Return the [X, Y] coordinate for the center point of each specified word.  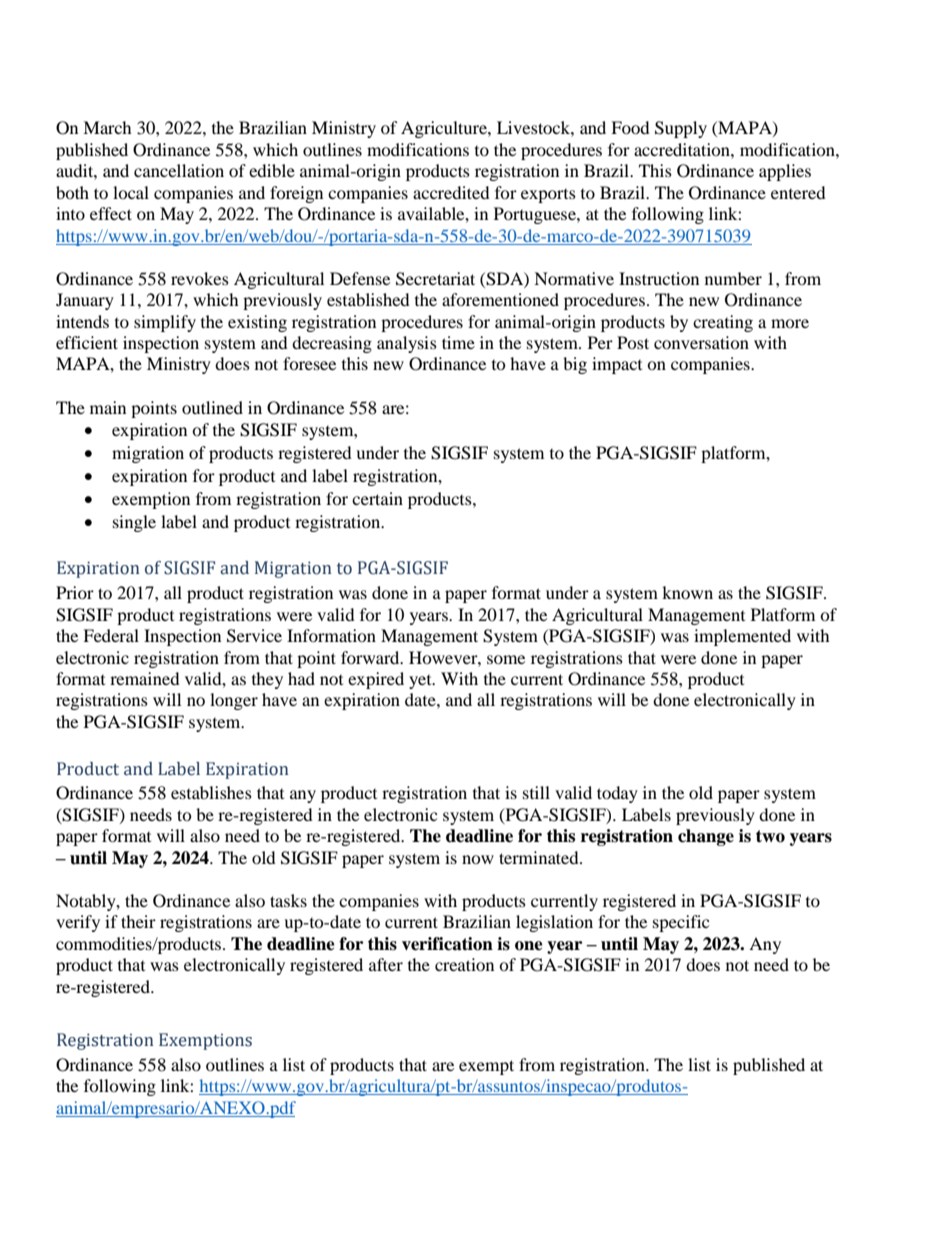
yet [421, 682]
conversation [701, 342]
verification [447, 944]
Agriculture [445, 129]
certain [377, 498]
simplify [165, 323]
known [687, 592]
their [138, 921]
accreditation [683, 149]
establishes [211, 792]
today [617, 794]
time [458, 342]
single [134, 523]
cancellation [179, 170]
